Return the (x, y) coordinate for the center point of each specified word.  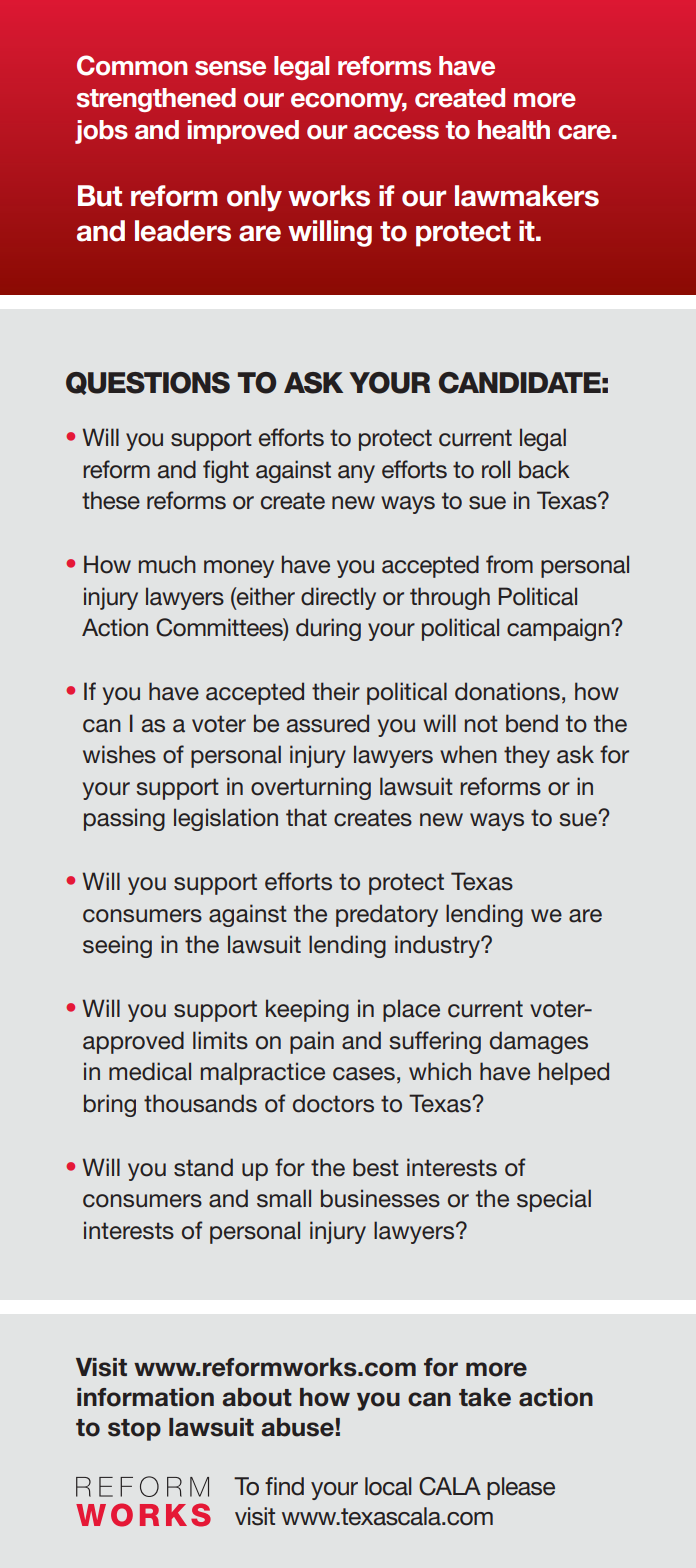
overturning (311, 788)
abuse (297, 1427)
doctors (333, 1103)
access (396, 132)
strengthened (156, 100)
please (521, 1488)
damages (539, 1042)
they (527, 756)
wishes (119, 754)
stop (134, 1430)
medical (150, 1071)
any (356, 474)
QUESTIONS (148, 383)
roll (496, 469)
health (514, 130)
